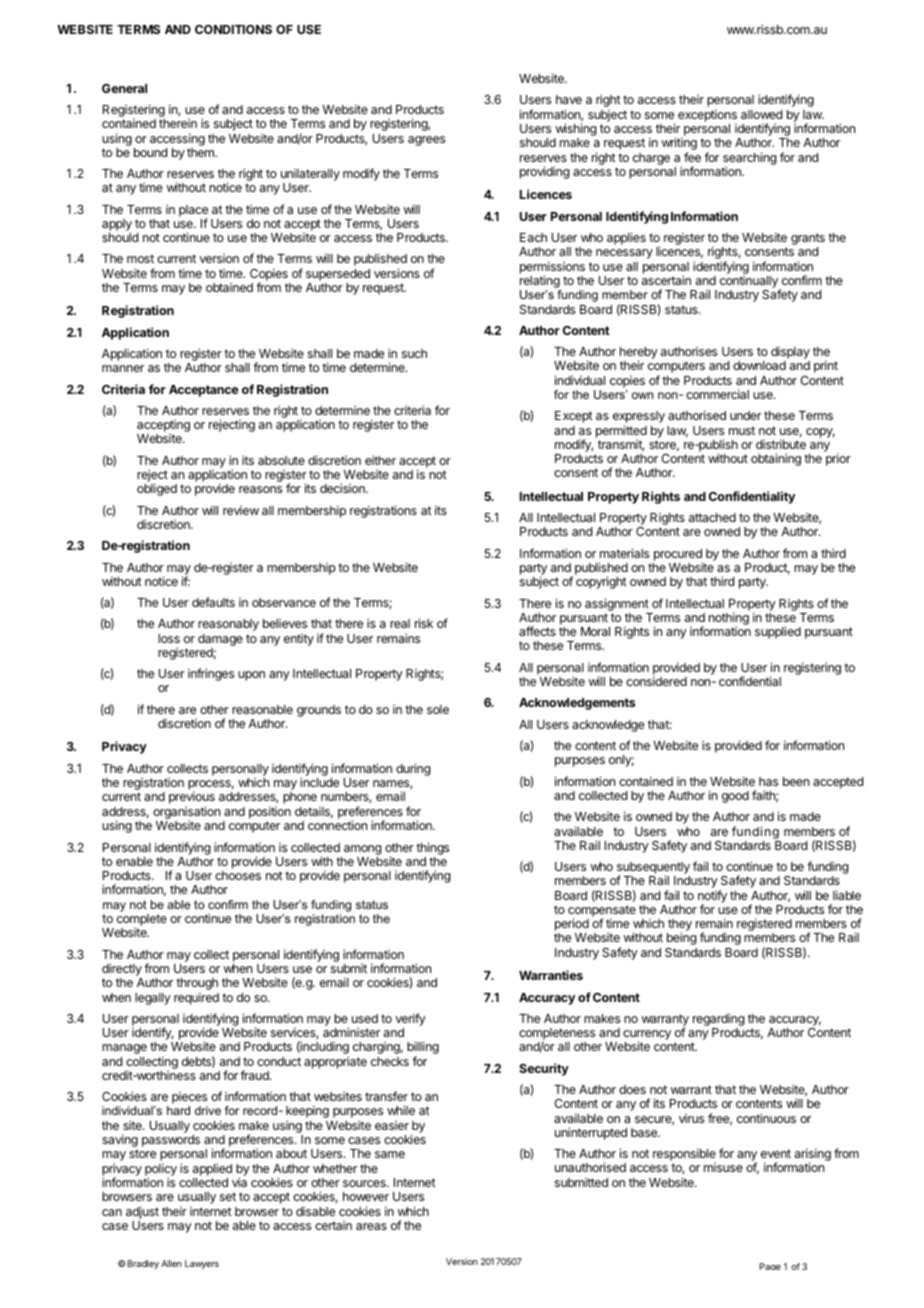 This page has width=924, height=1308. Describe the element at coordinates (432, 848) in the page. I see `things` at that location.
